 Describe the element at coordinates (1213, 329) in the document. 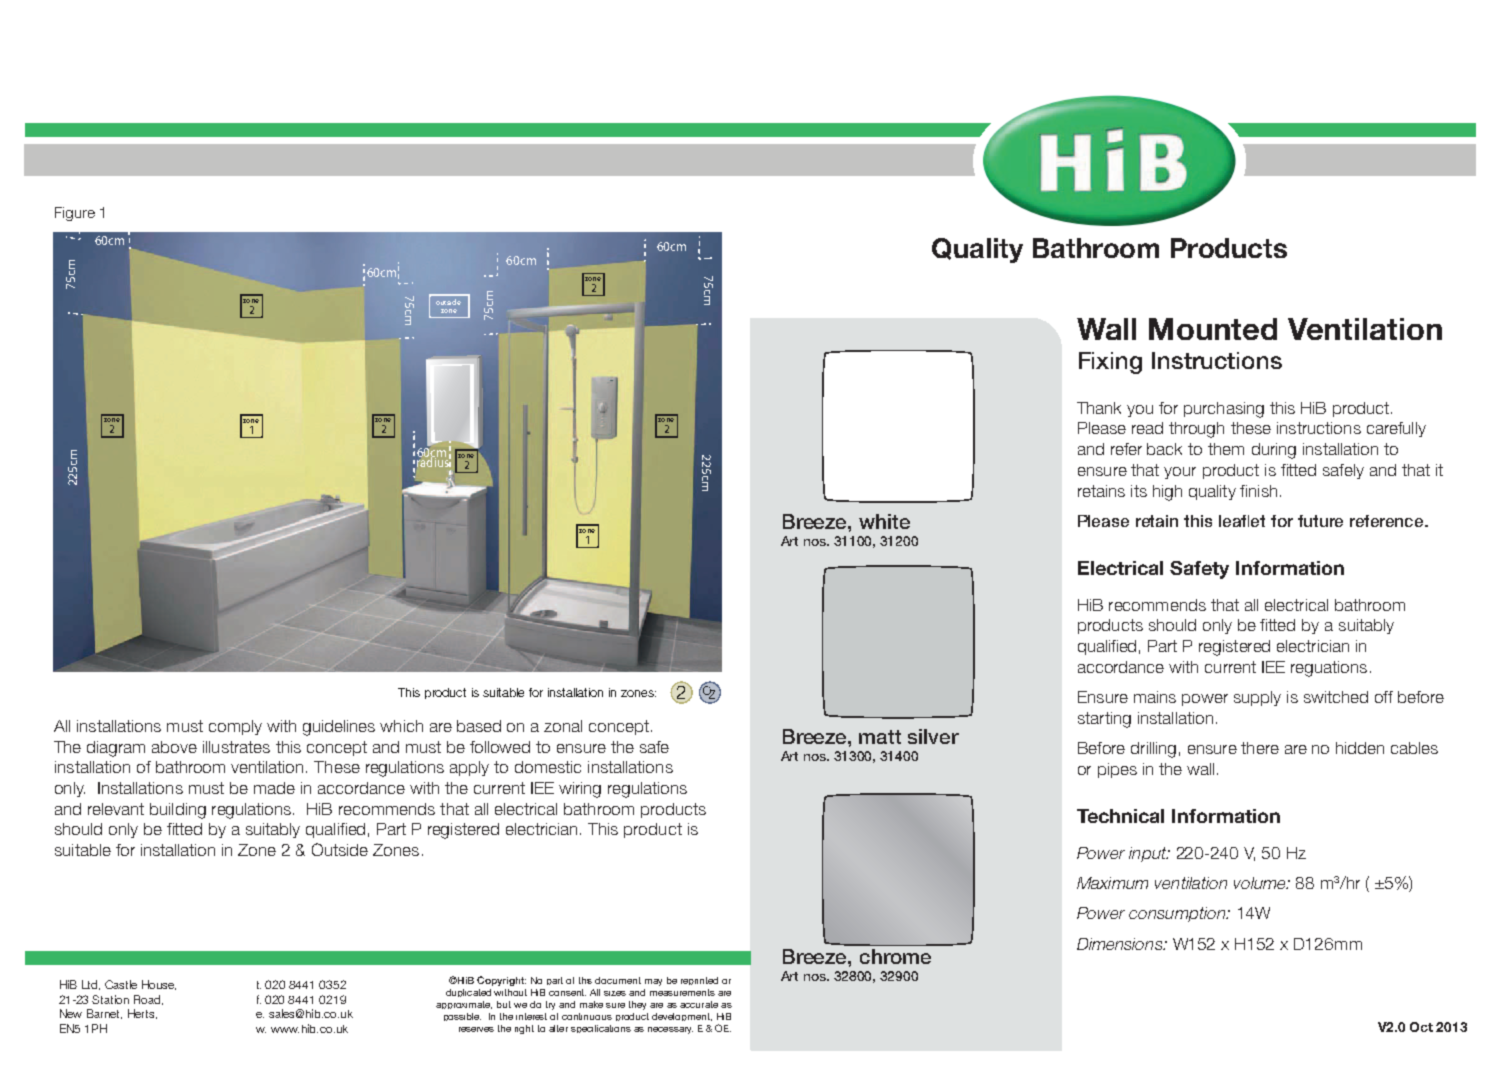

I see `Mounted` at that location.
